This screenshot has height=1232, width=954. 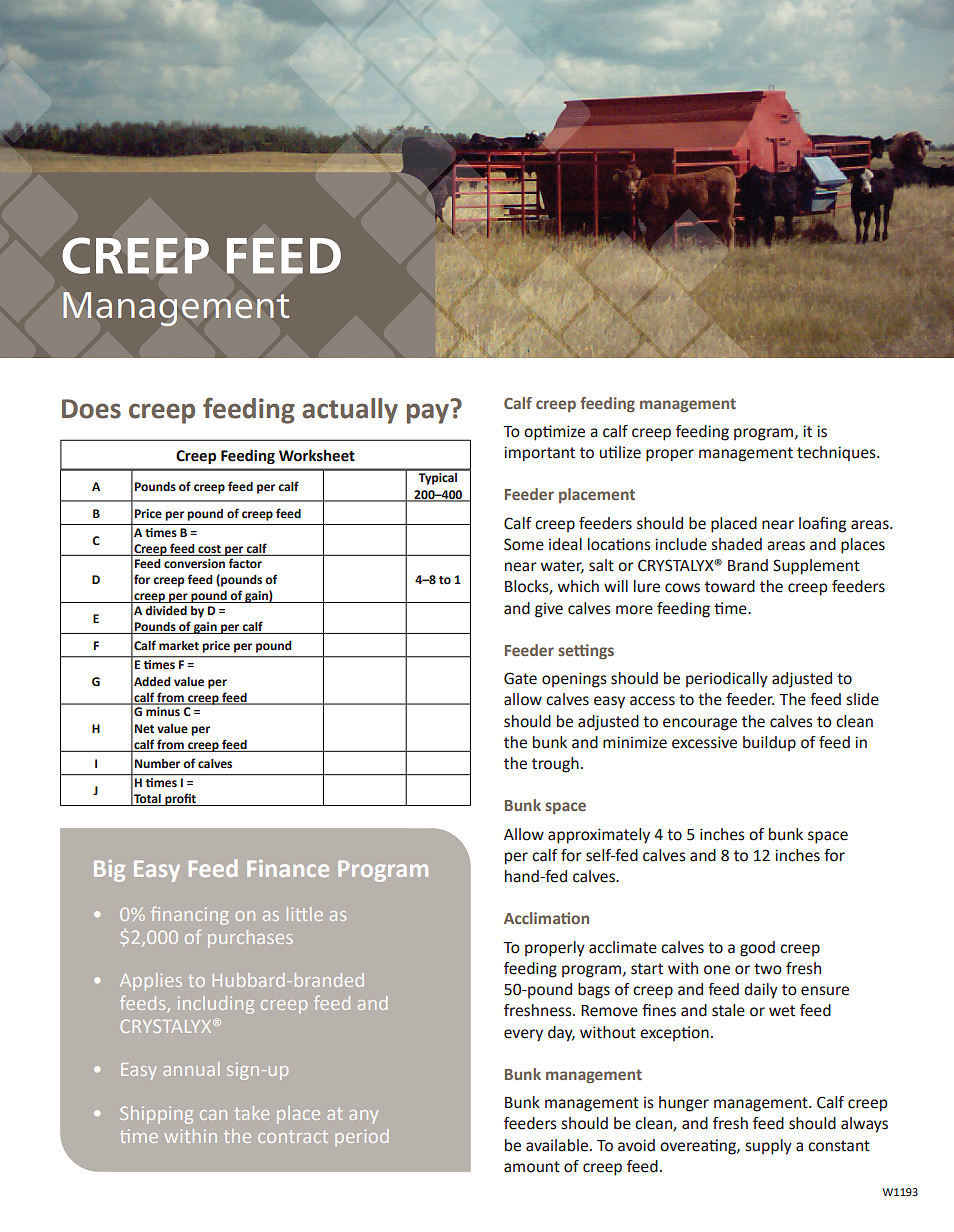 What do you see at coordinates (546, 918) in the screenshot?
I see `Acclimation` at bounding box center [546, 918].
